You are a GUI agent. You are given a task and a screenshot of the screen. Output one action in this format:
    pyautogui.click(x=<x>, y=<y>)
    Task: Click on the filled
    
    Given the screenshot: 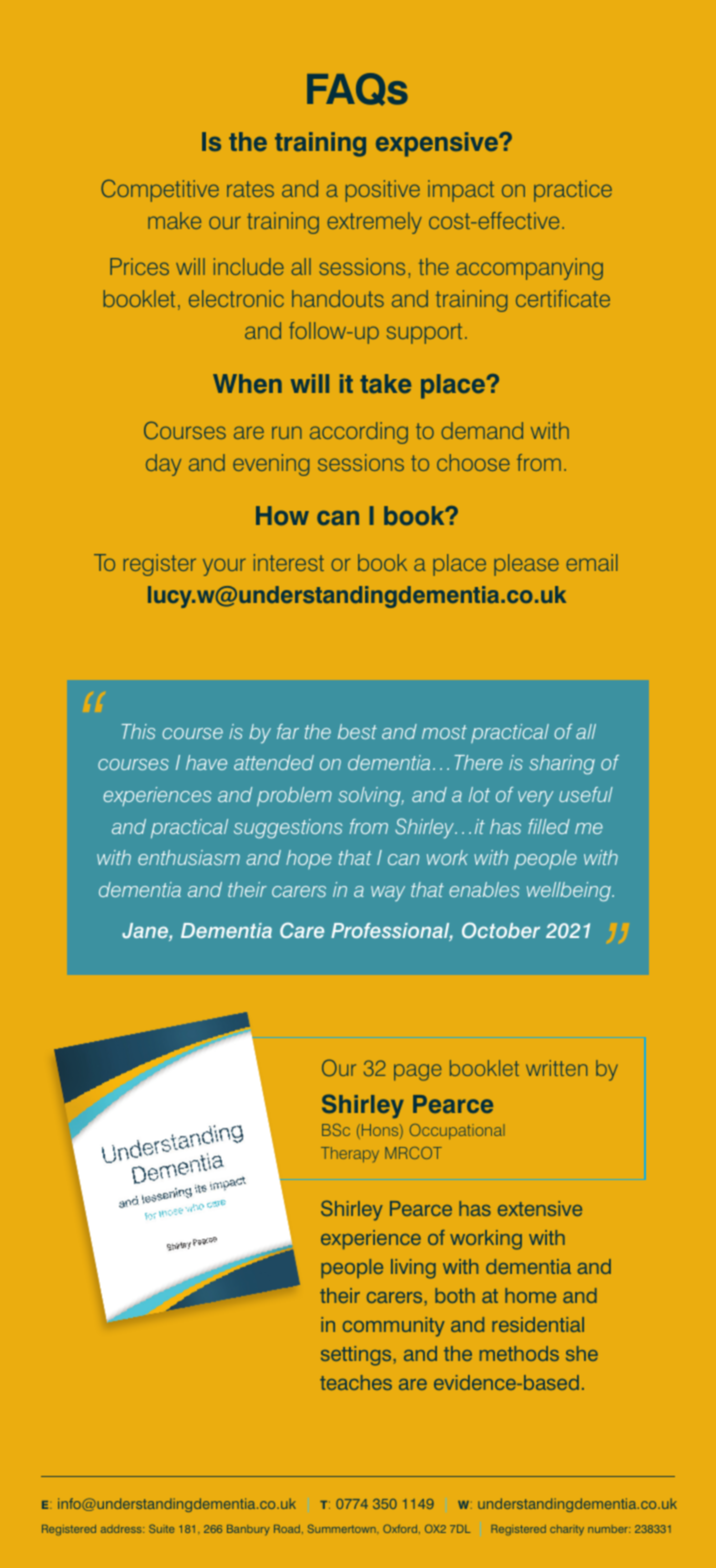 What is the action you would take?
    pyautogui.click(x=549, y=826)
